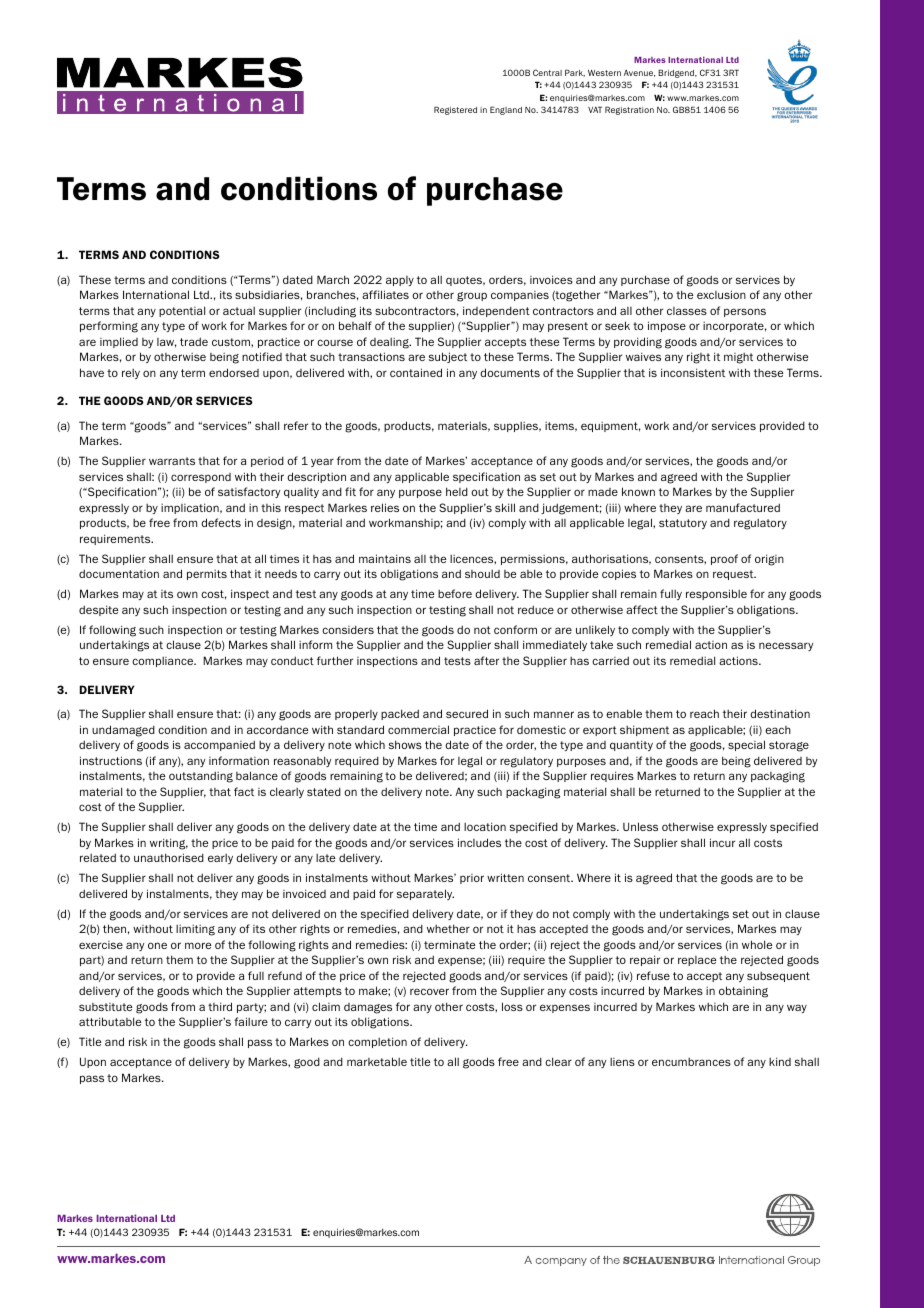 The image size is (924, 1308). Describe the element at coordinates (506, 110) in the page. I see `England` at that location.
